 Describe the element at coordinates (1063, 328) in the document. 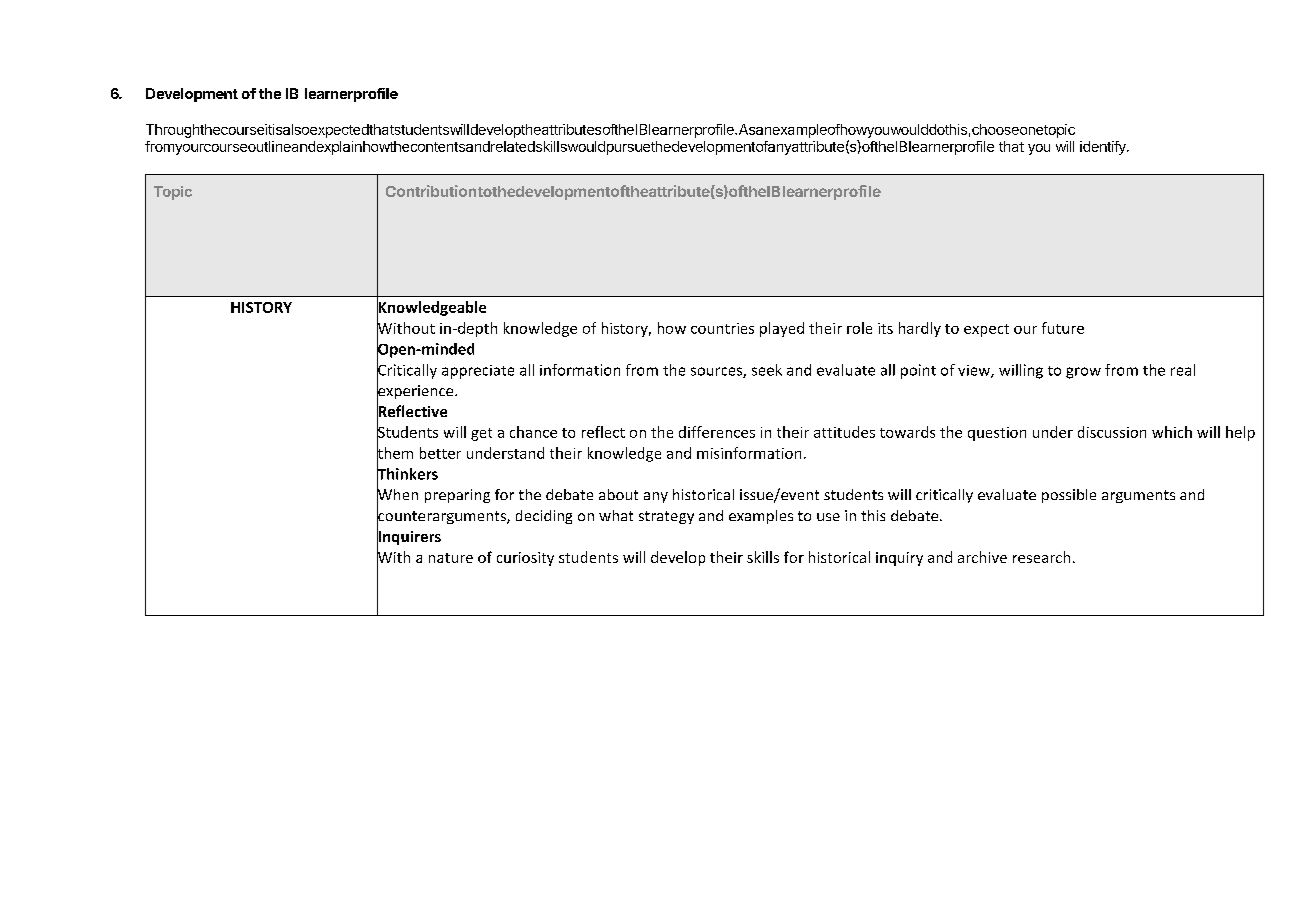

I see `future` at that location.
